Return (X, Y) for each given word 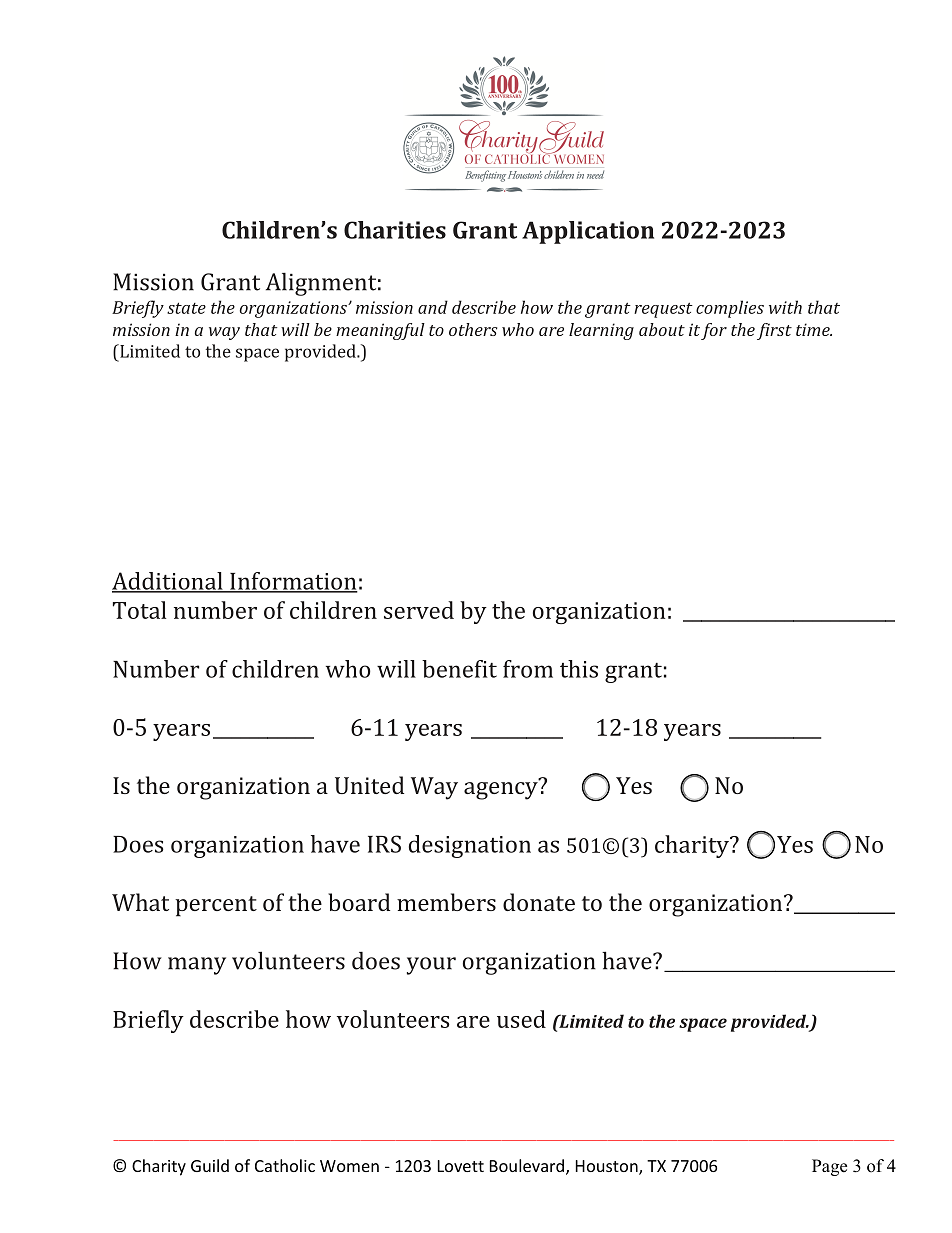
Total (139, 610)
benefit (459, 669)
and (433, 307)
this (579, 669)
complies (730, 309)
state (186, 308)
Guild (210, 1165)
